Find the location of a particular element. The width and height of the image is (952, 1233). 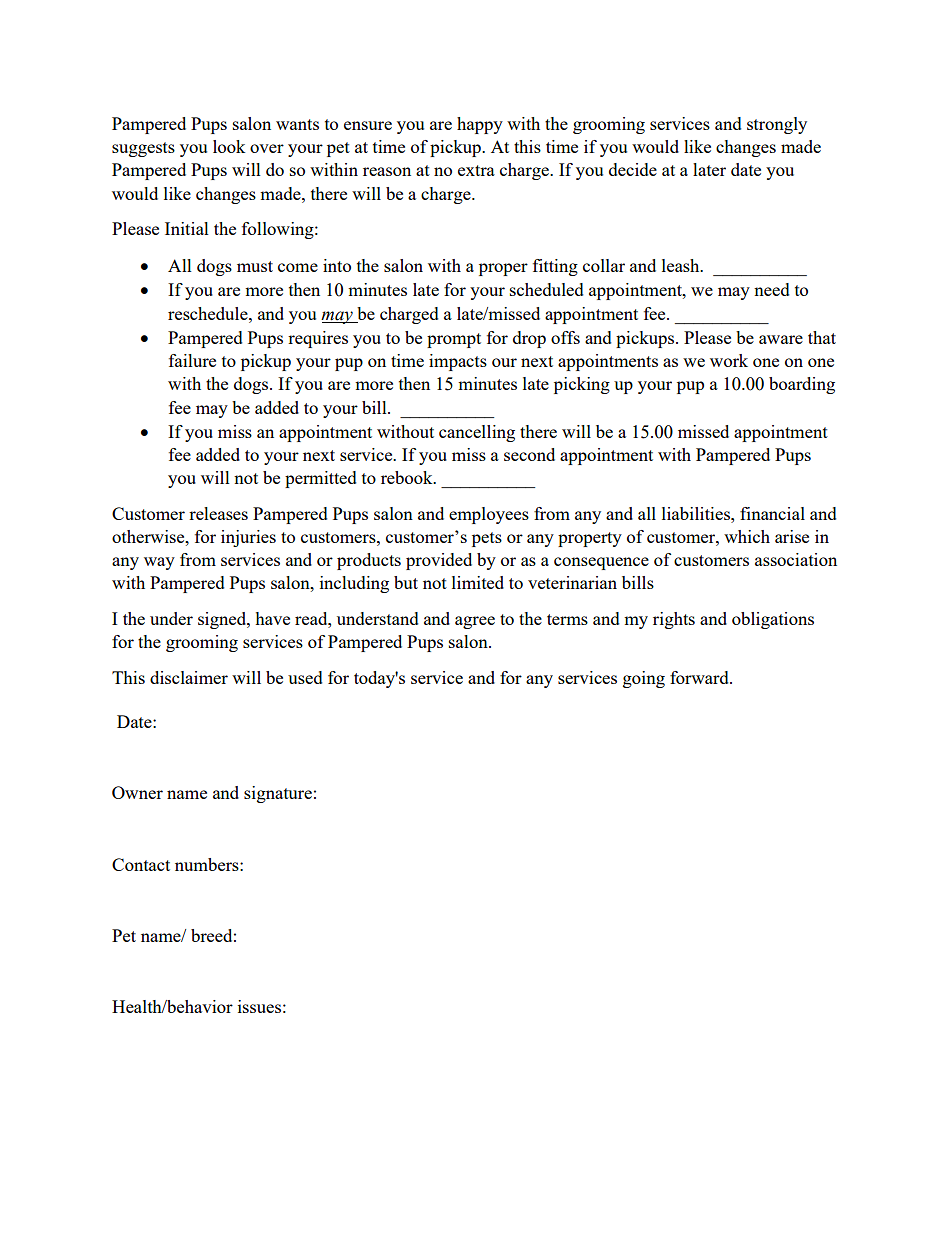

employees is located at coordinates (489, 515).
